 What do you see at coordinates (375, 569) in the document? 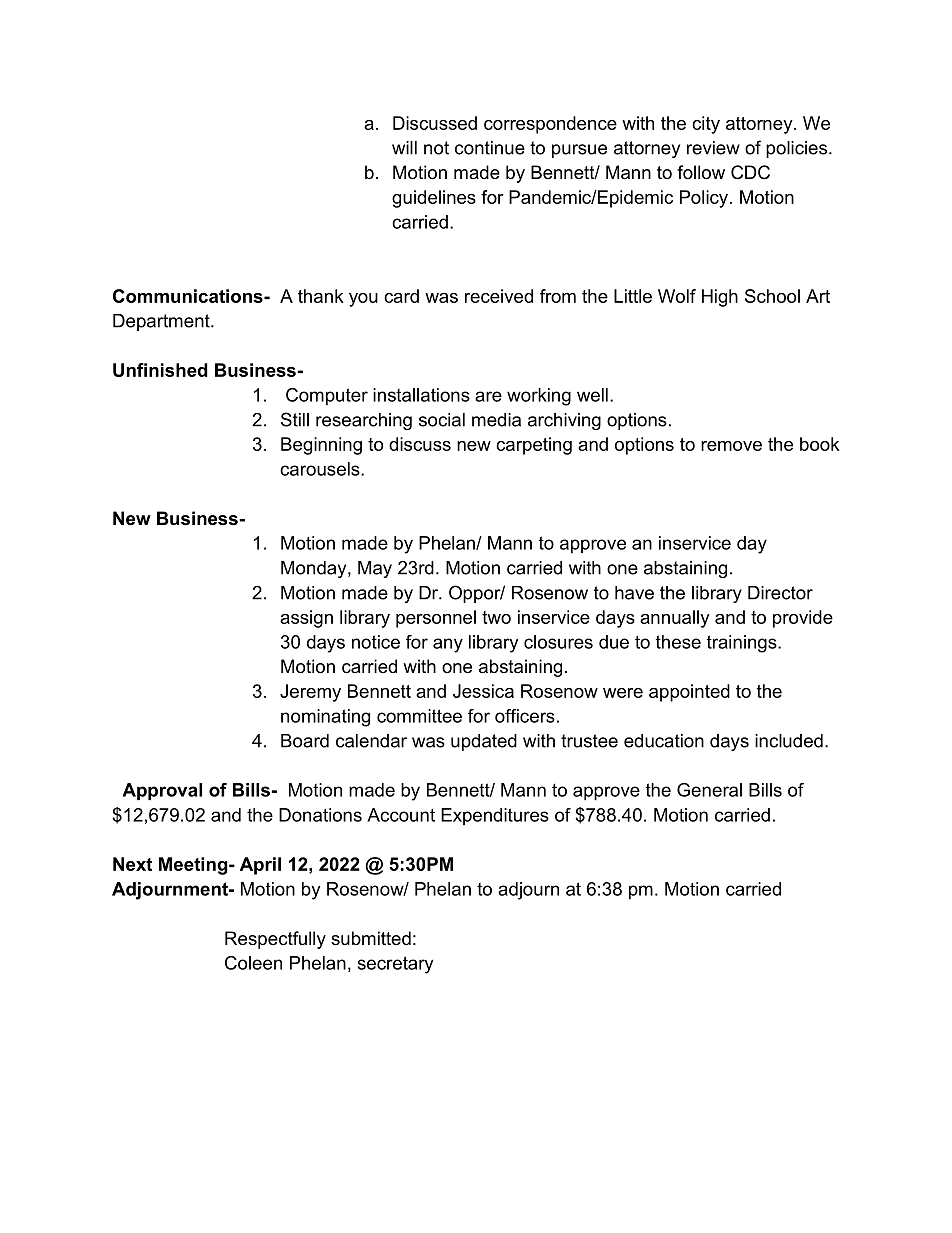
I see `May` at bounding box center [375, 569].
